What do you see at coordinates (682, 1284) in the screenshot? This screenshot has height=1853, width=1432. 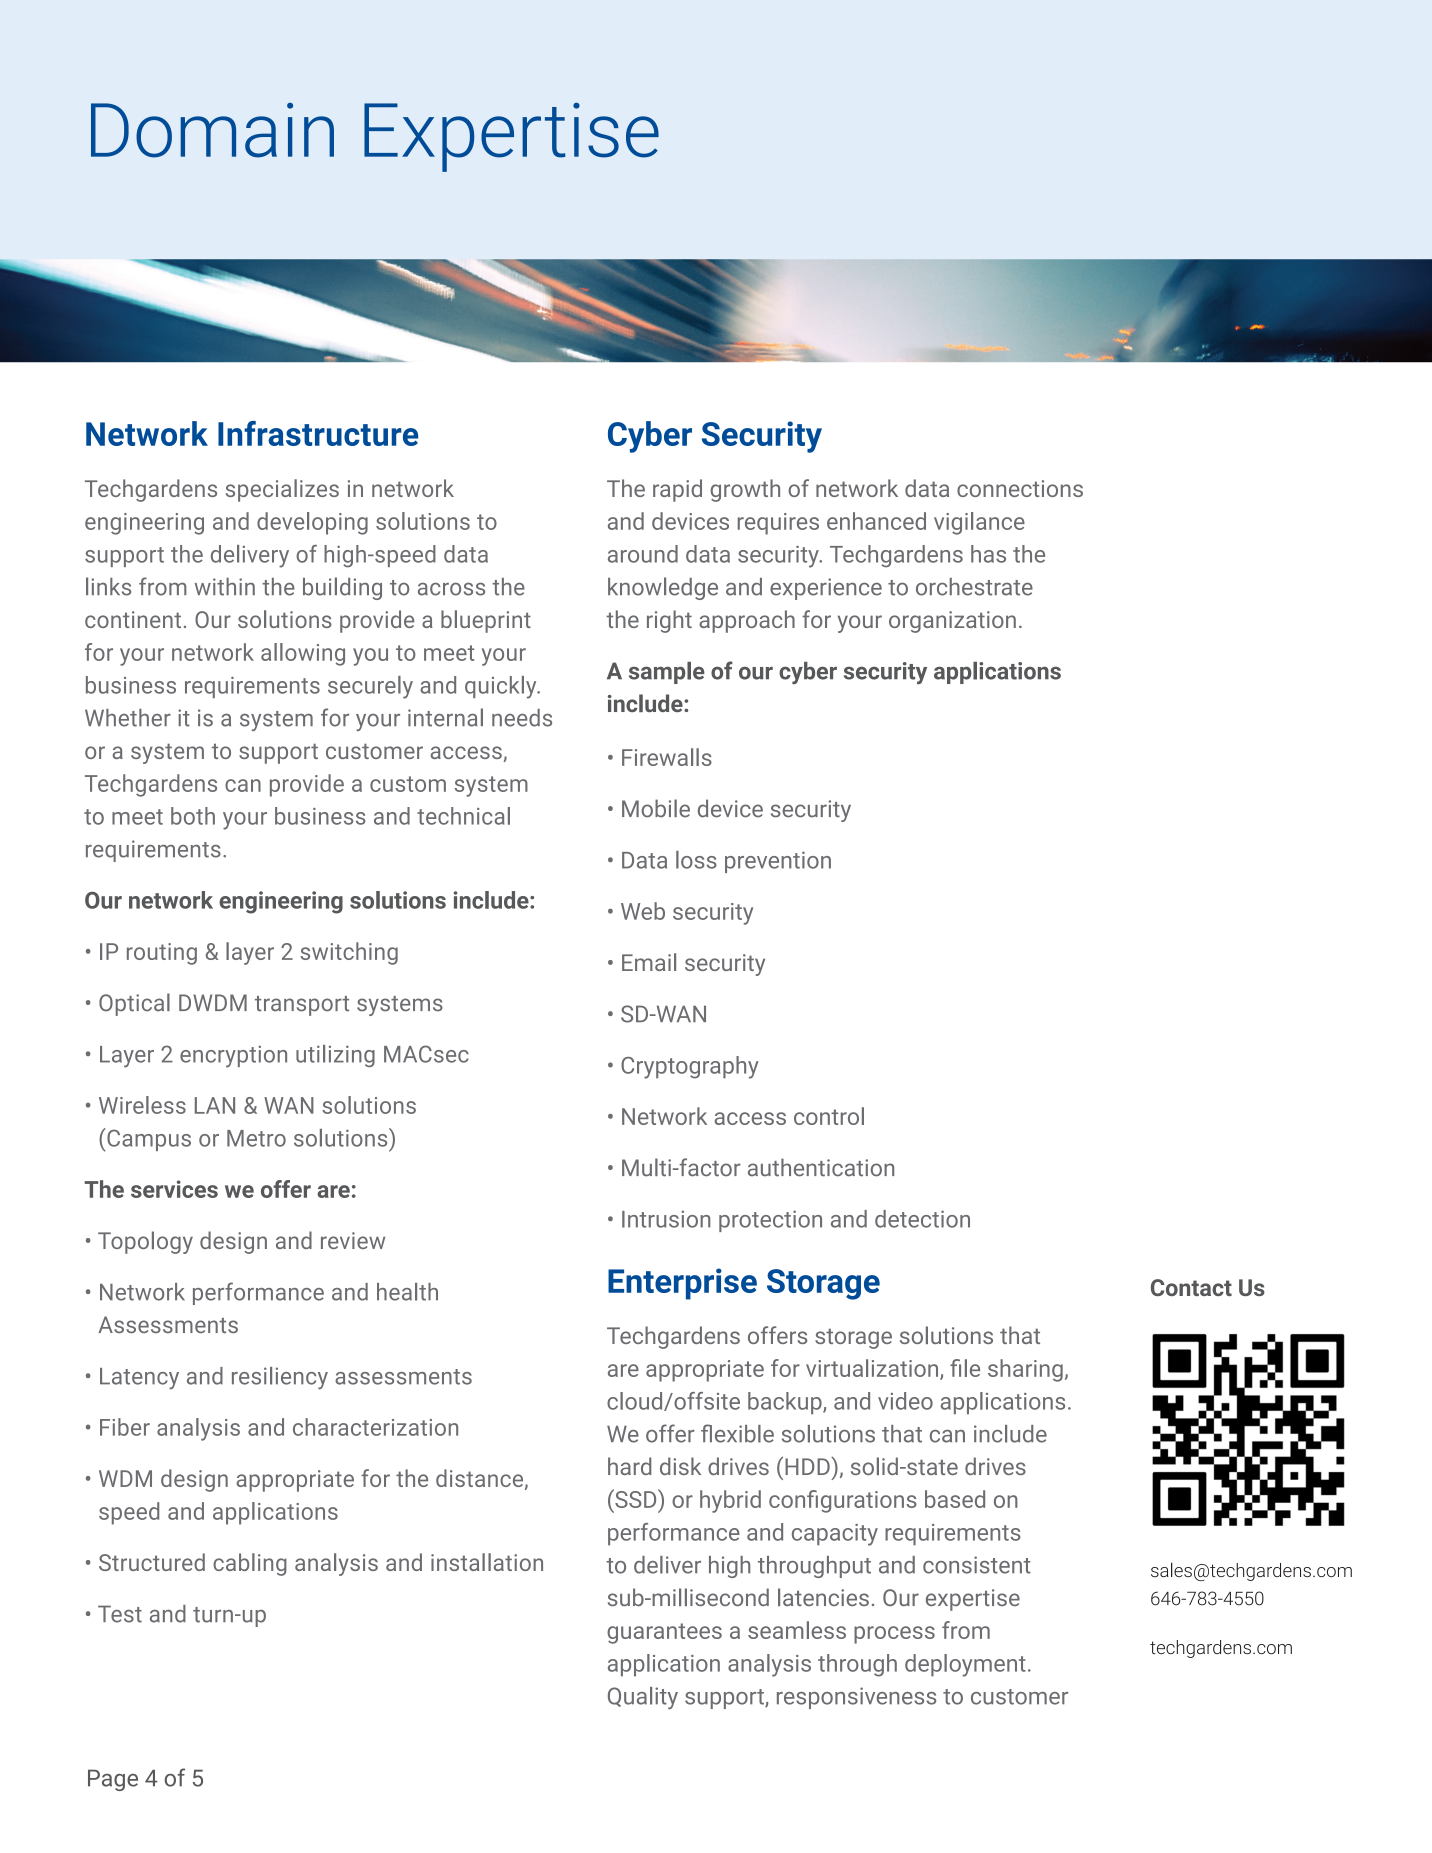 I see `Enterprise` at bounding box center [682, 1284].
